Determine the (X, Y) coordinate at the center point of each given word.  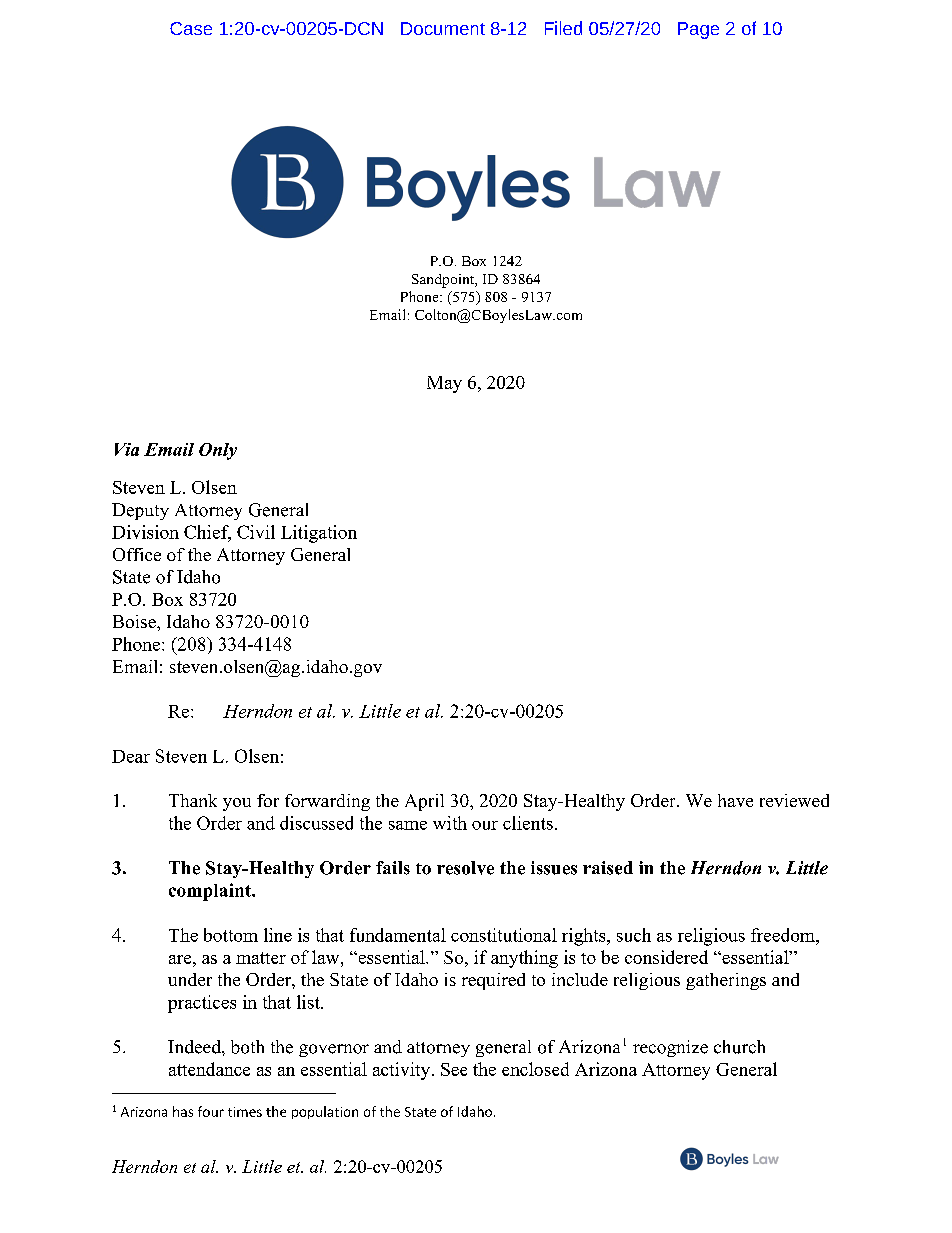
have (735, 800)
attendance (209, 1069)
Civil (256, 532)
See (454, 1069)
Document (443, 28)
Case (191, 28)
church (739, 1047)
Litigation (319, 534)
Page (698, 30)
